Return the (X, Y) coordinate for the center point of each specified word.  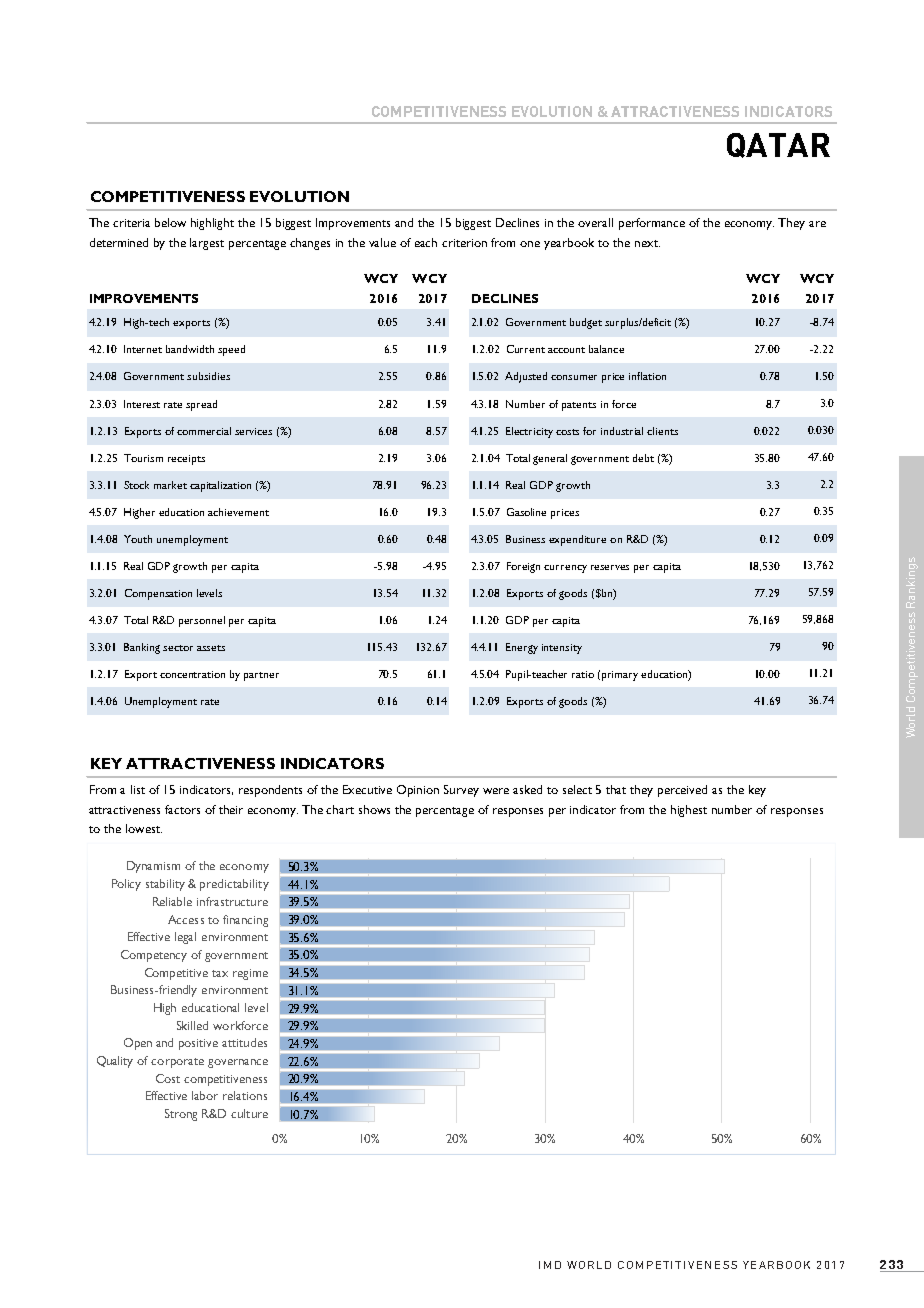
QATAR (778, 145)
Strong (181, 1115)
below (170, 222)
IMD (550, 1265)
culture (249, 1113)
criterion (464, 243)
